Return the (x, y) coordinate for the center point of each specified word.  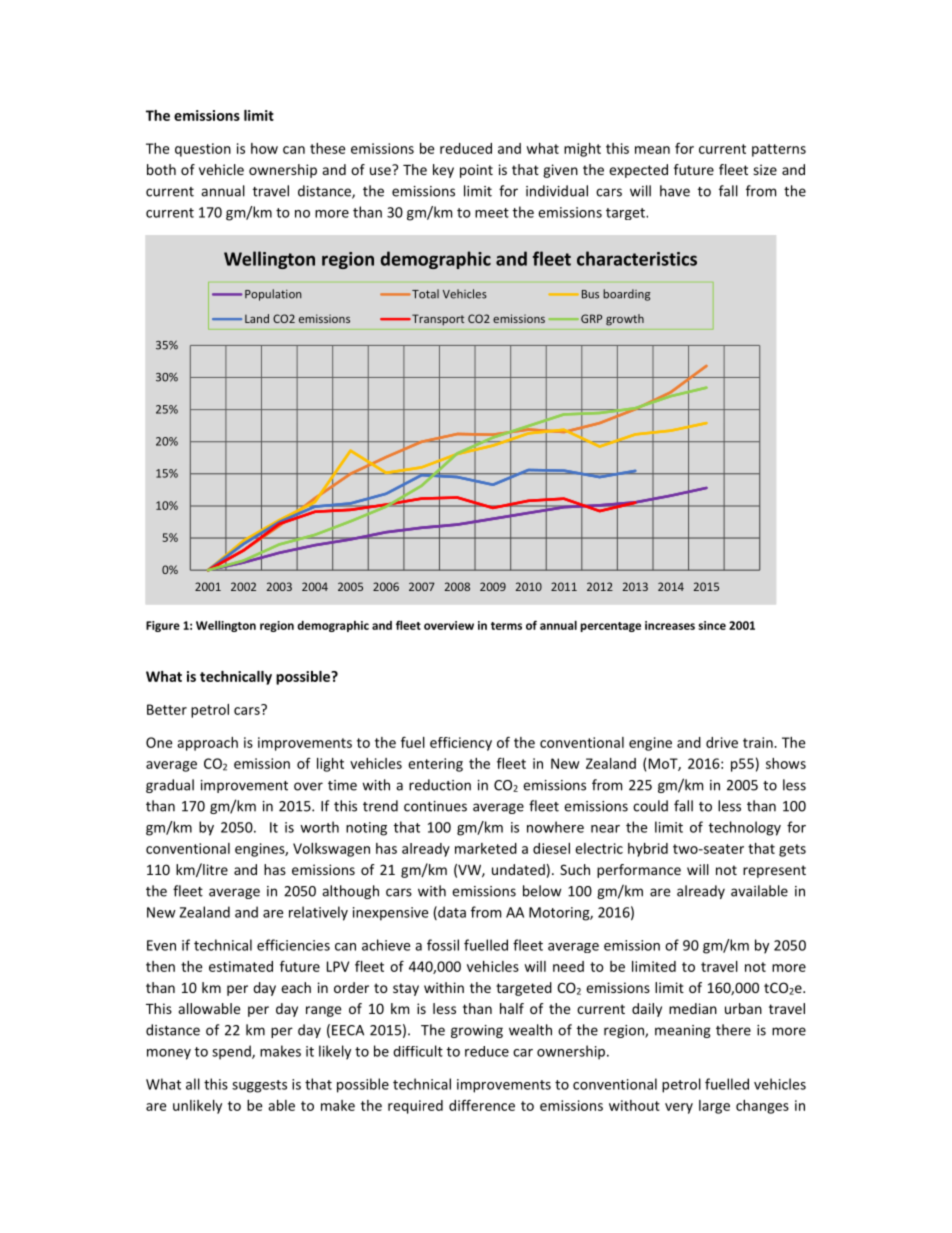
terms (506, 626)
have (675, 191)
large (714, 1107)
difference (482, 1105)
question (203, 150)
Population (273, 295)
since (712, 625)
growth (625, 320)
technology (745, 828)
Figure (163, 626)
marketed (486, 848)
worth (319, 827)
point (476, 171)
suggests (259, 1086)
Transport (437, 319)
